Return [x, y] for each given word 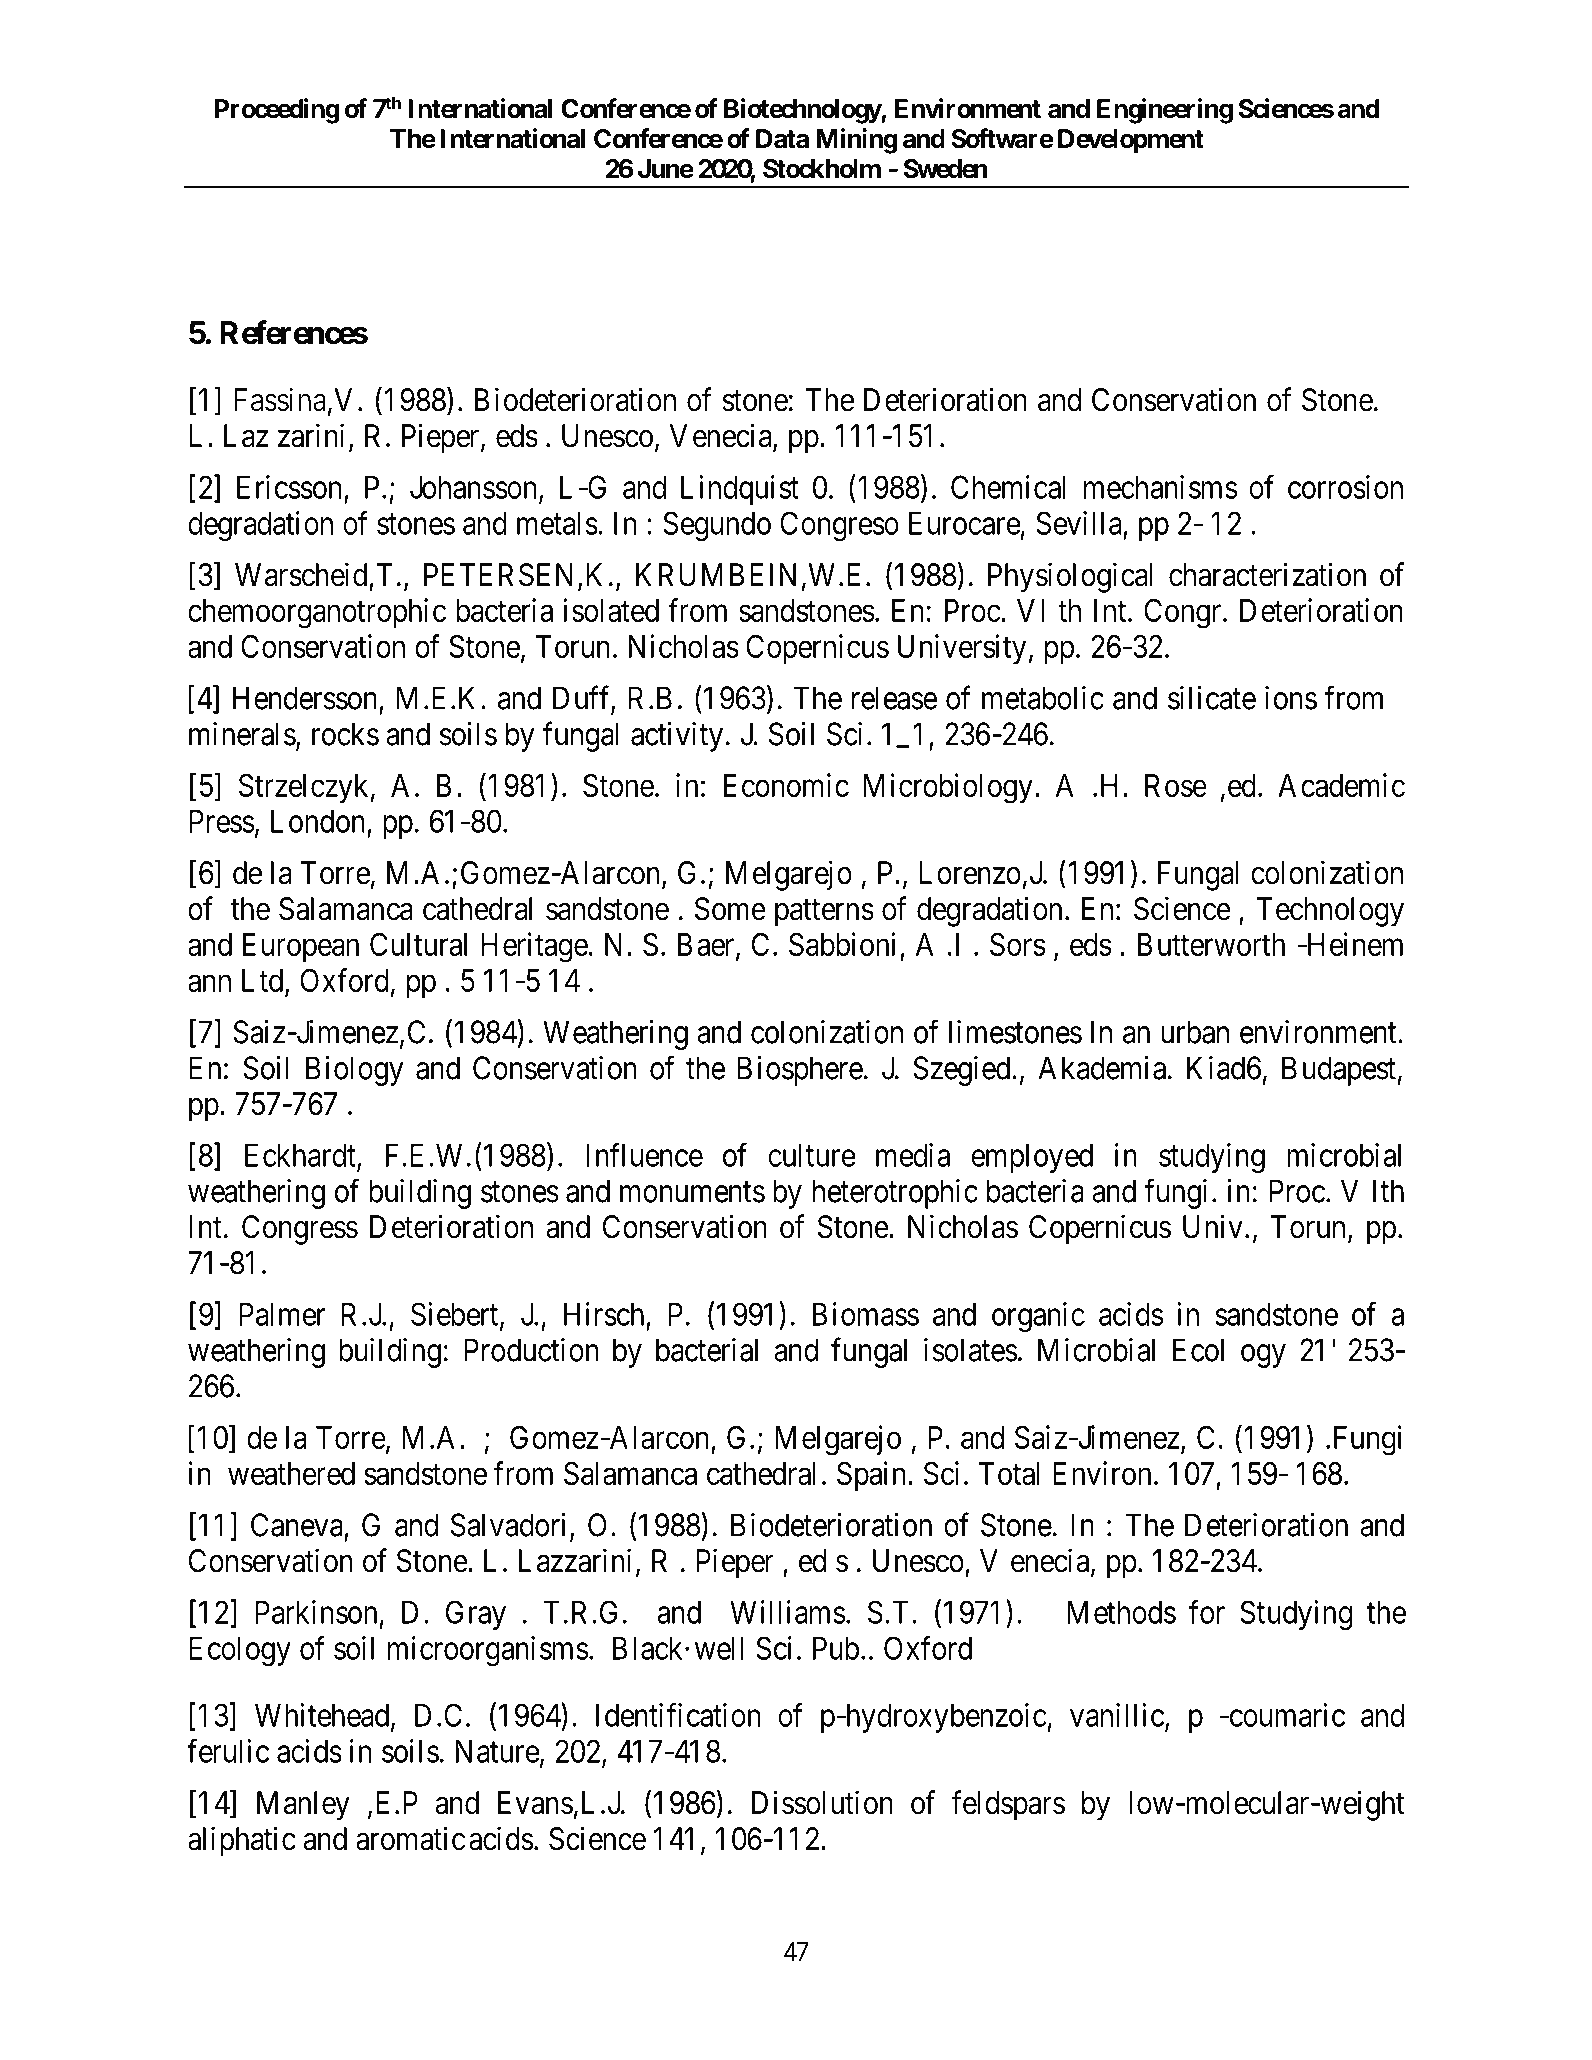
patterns [824, 913]
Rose [1176, 785]
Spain [873, 1476]
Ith [1388, 1191]
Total [1009, 1473]
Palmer [282, 1314]
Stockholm [822, 169]
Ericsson [289, 487]
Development [1131, 141]
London [318, 821]
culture [812, 1155]
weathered [291, 1473]
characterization [1267, 574]
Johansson [475, 488]
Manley [303, 1806]
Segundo [717, 526]
